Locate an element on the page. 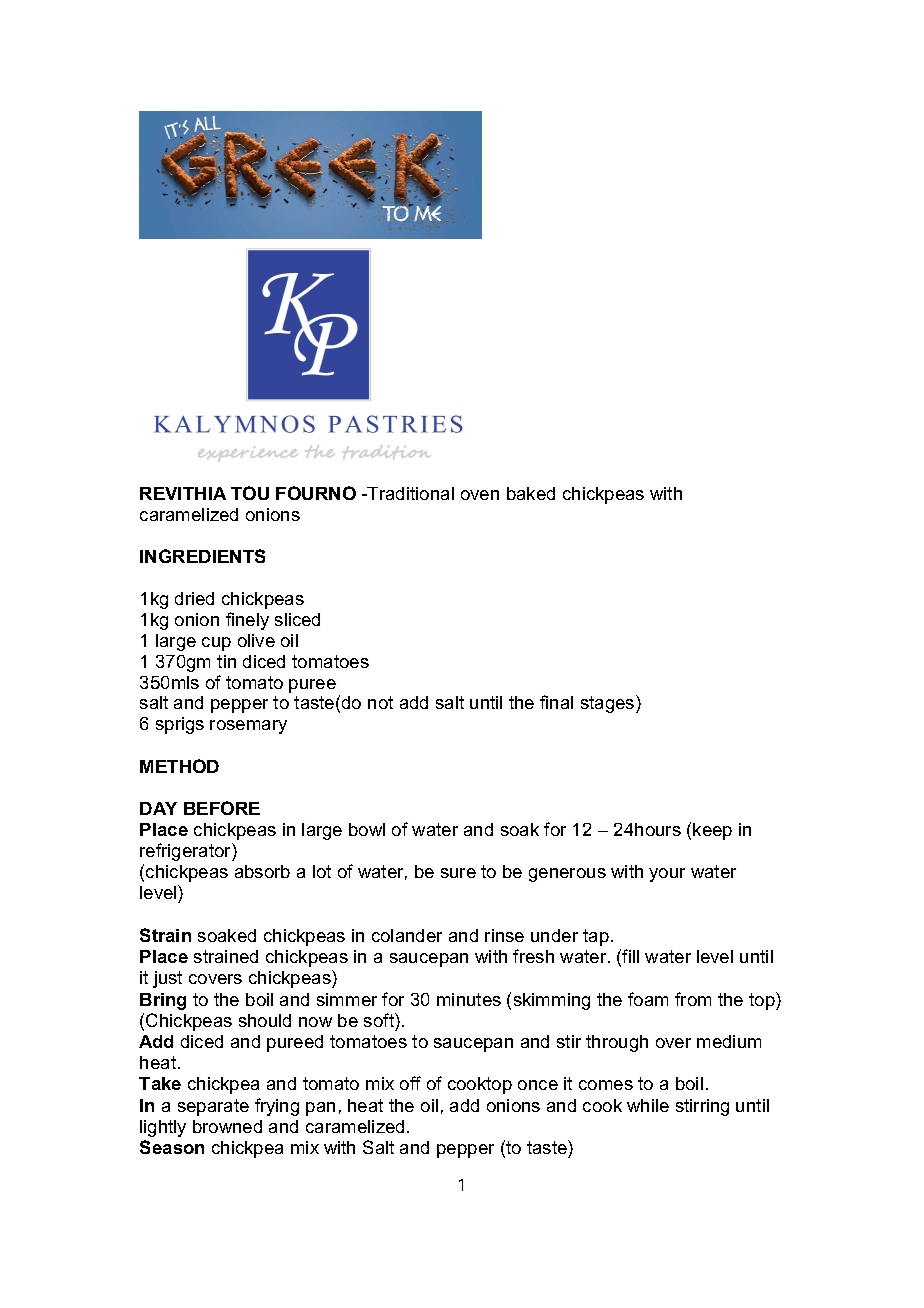 This image has width=924, height=1308. while is located at coordinates (648, 1105).
